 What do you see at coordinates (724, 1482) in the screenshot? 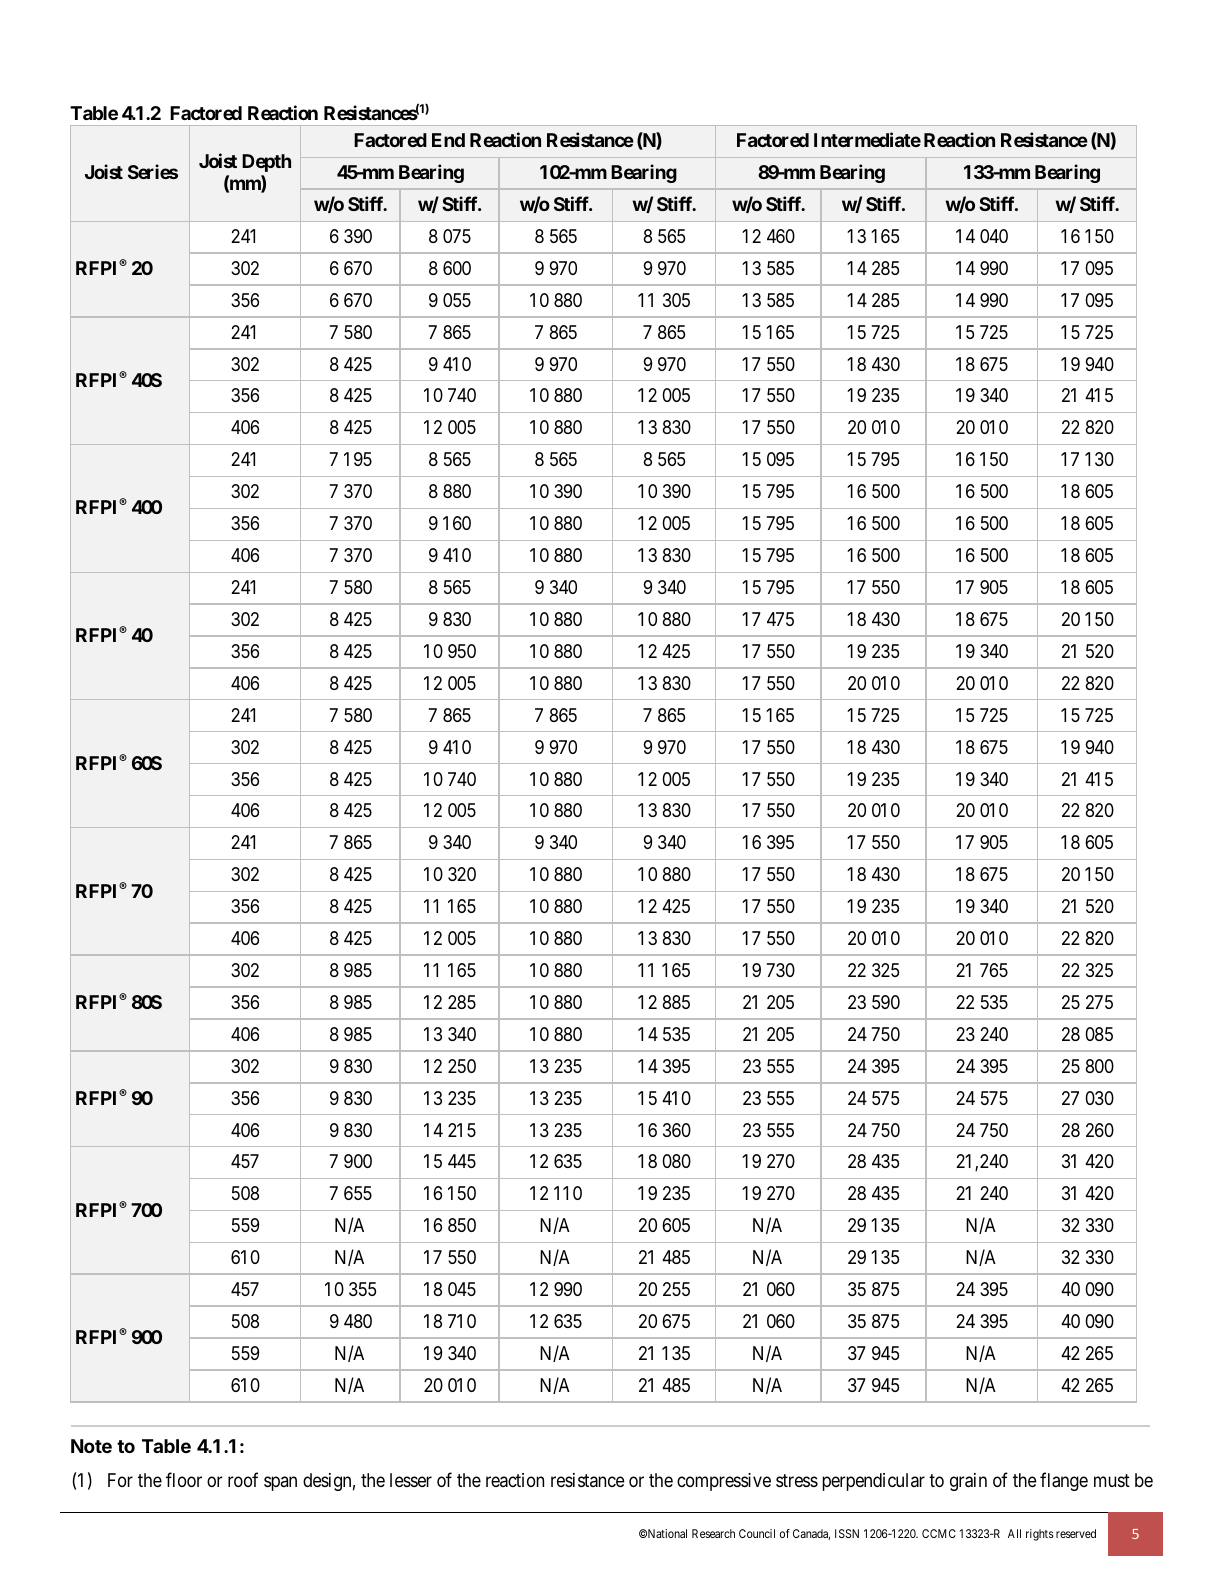
I see `compressive` at bounding box center [724, 1482].
